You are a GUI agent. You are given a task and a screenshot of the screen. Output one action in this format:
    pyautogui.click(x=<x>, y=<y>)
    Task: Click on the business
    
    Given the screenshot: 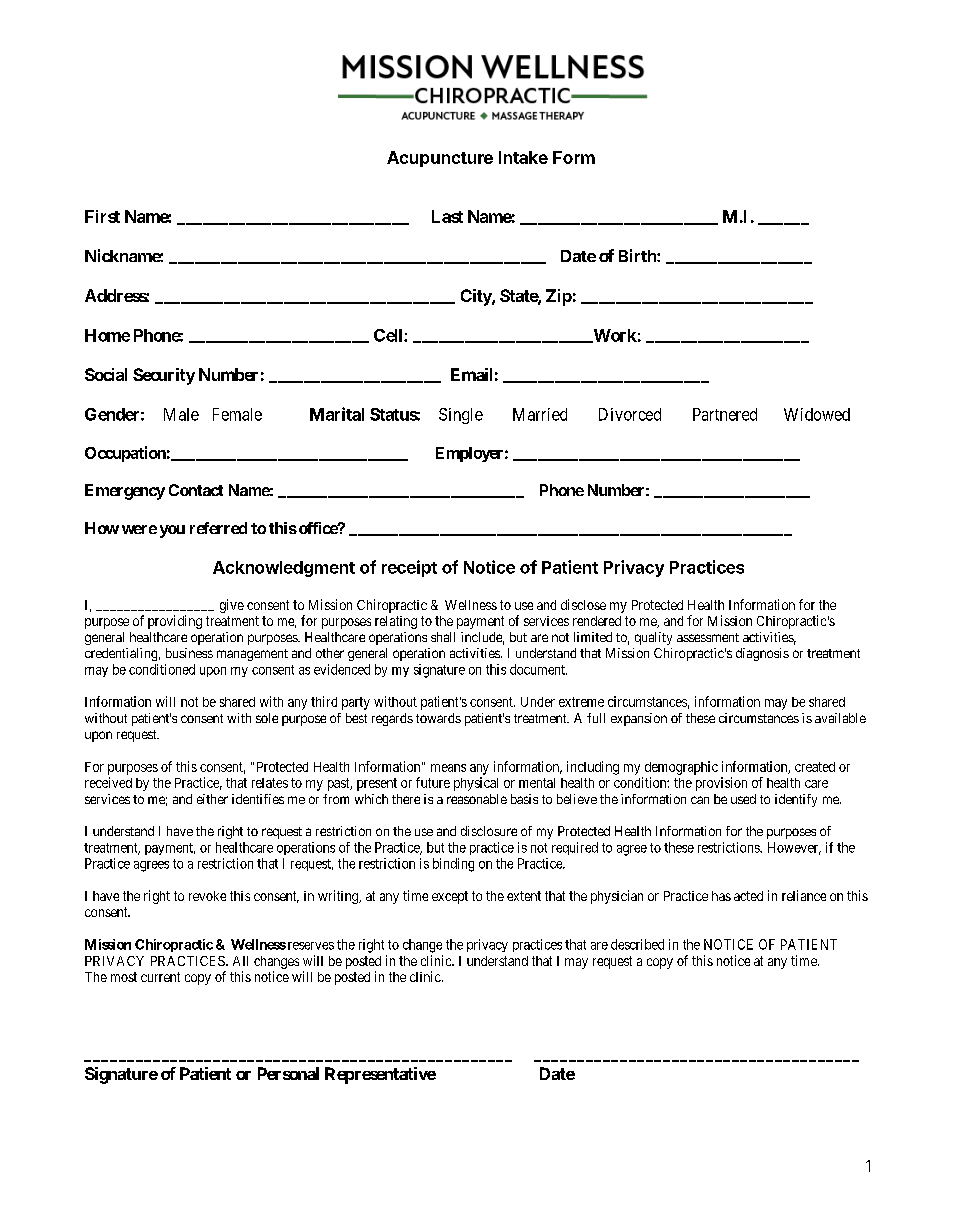 What is the action you would take?
    pyautogui.click(x=189, y=653)
